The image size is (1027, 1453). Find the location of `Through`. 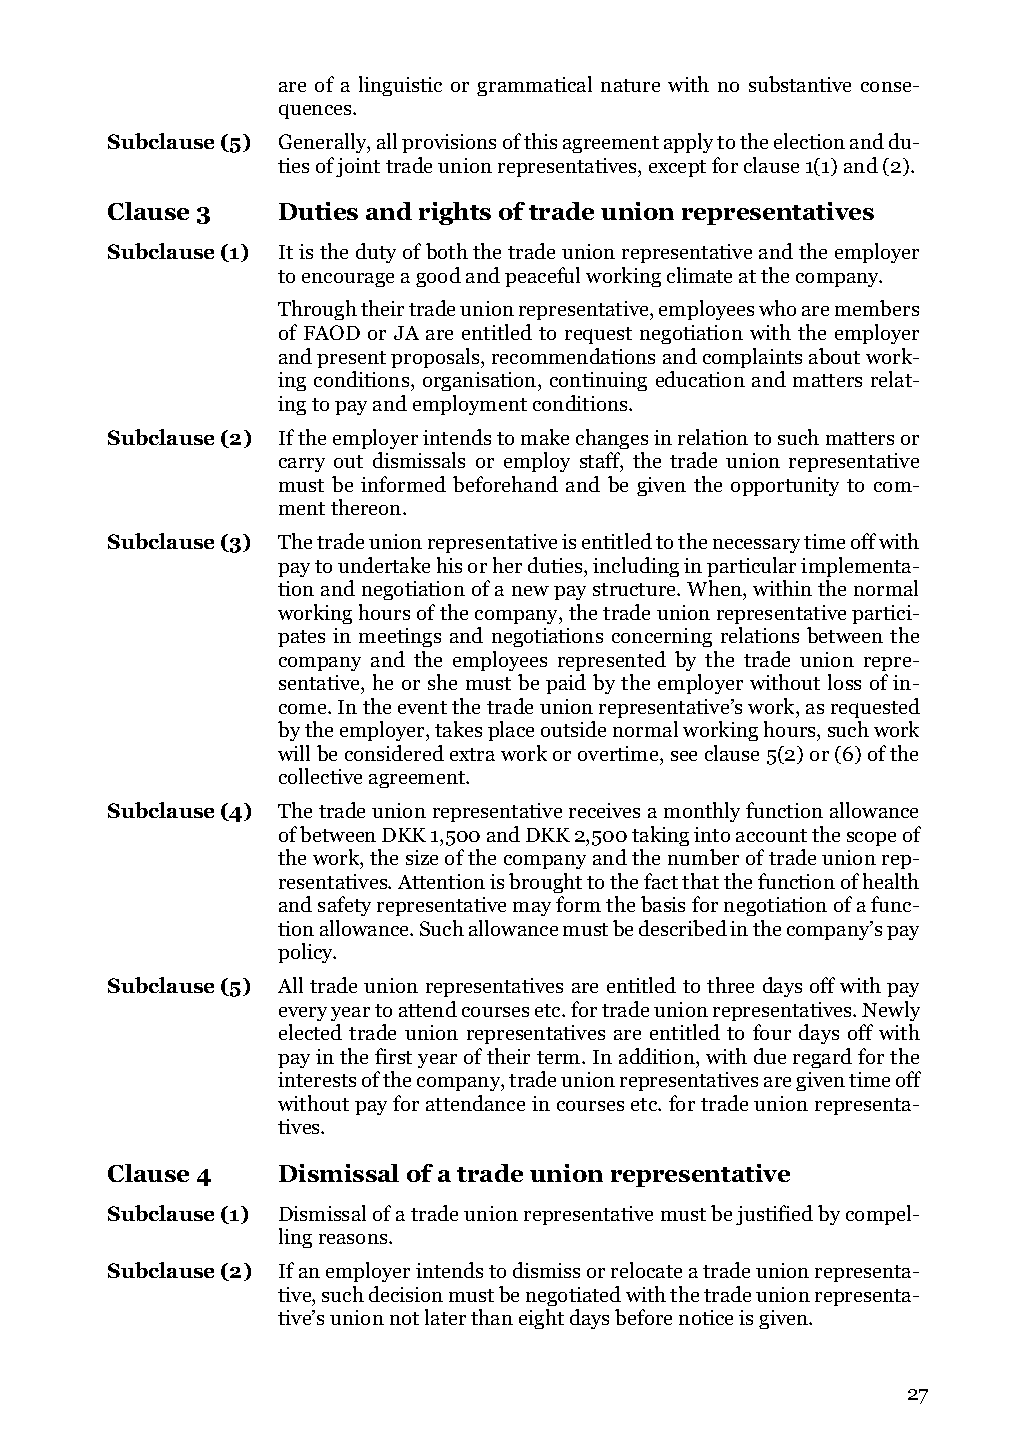

Through is located at coordinates (317, 310).
